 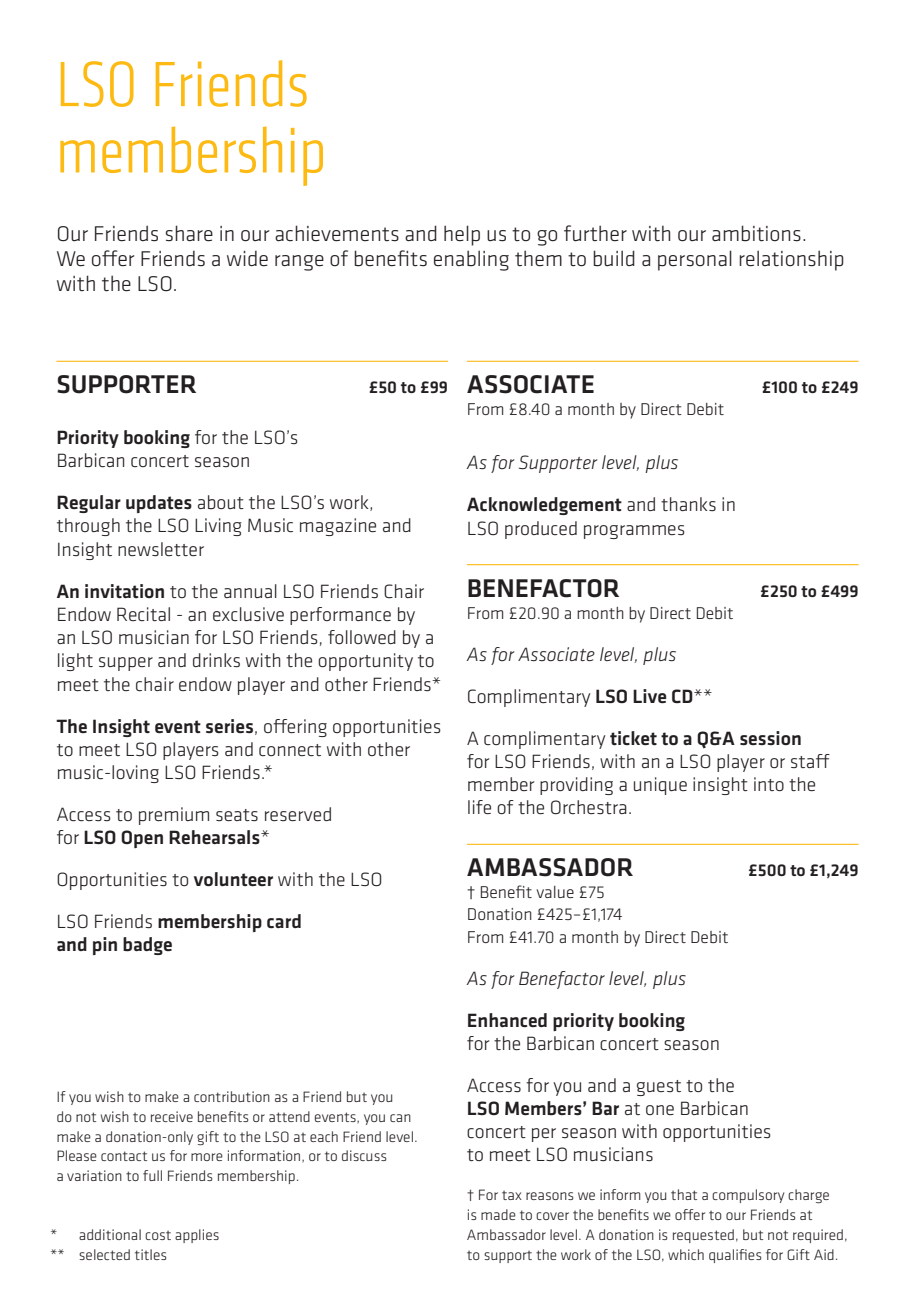 I want to click on cost, so click(x=158, y=1235).
